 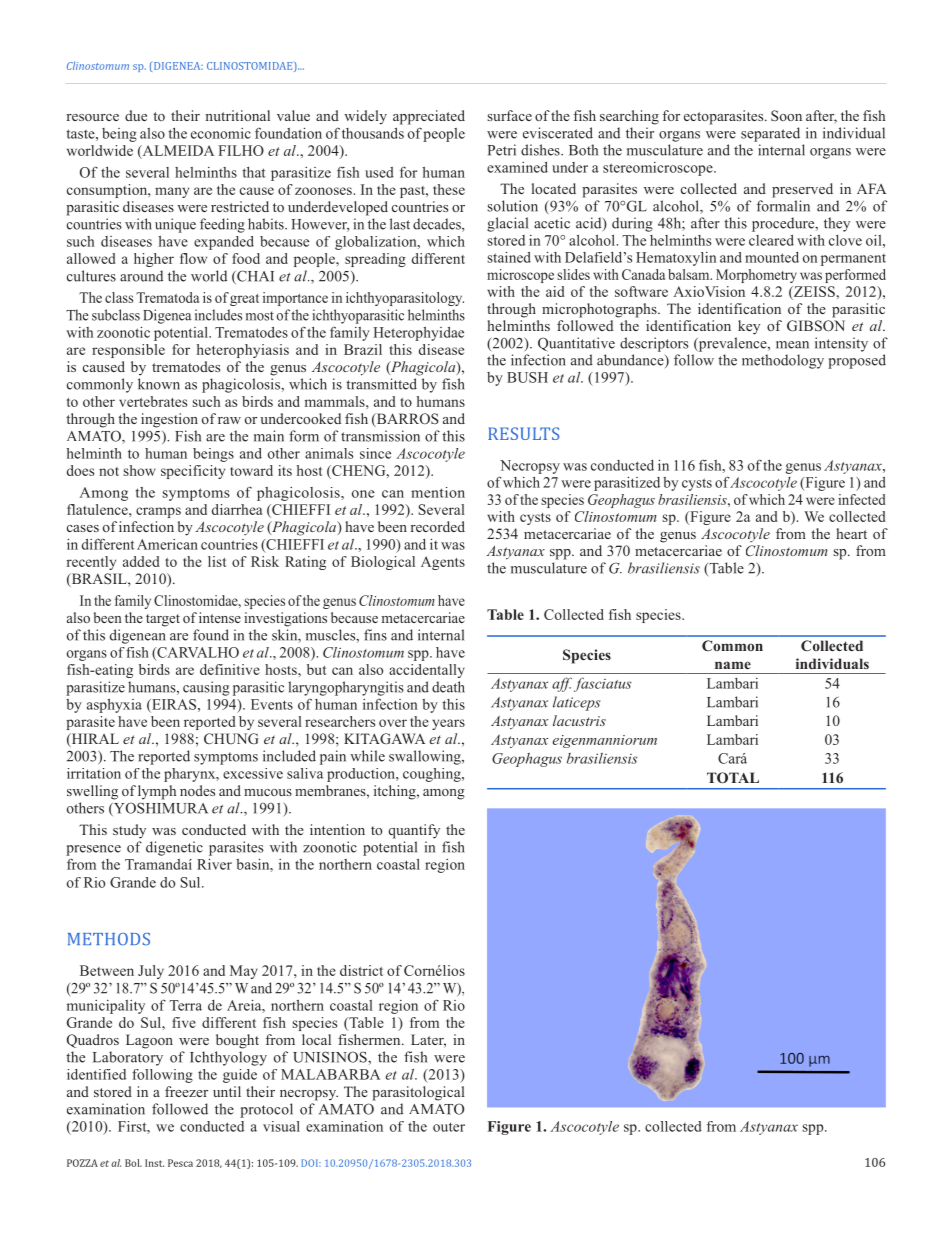 What do you see at coordinates (163, 620) in the page?
I see `target` at bounding box center [163, 620].
